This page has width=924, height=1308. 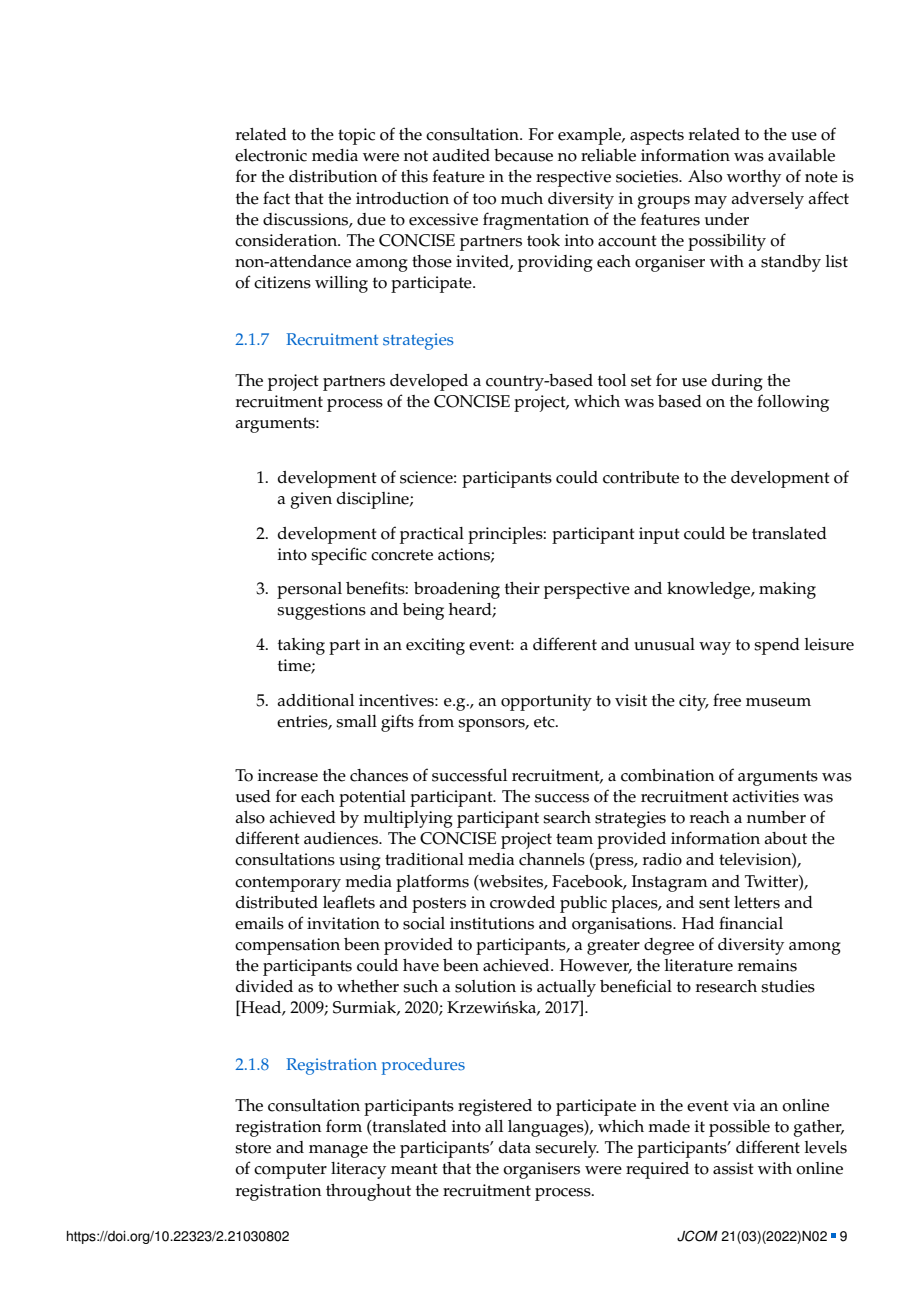 I want to click on distribution, so click(x=333, y=176).
